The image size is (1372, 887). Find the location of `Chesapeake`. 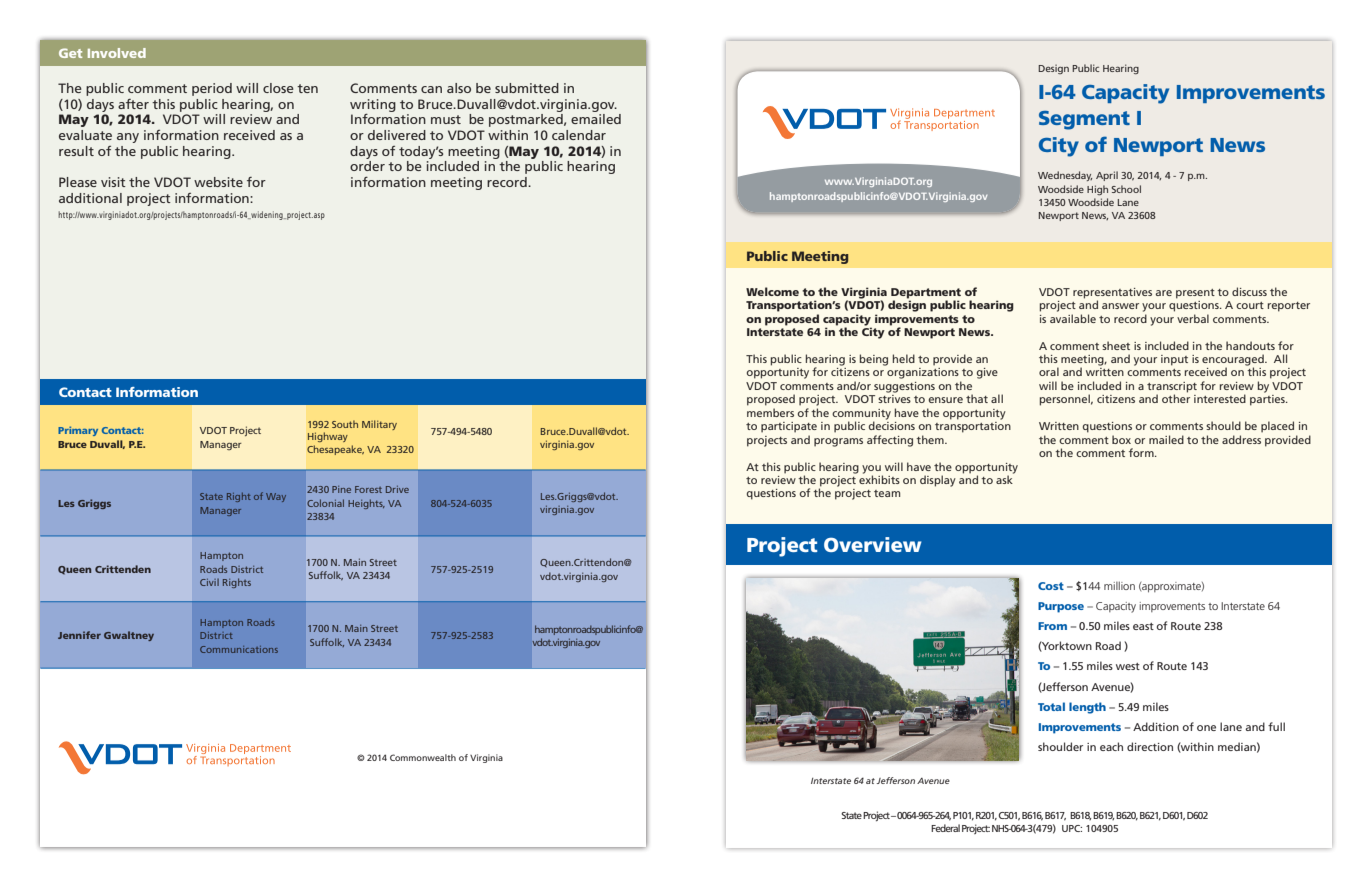

Chesapeake is located at coordinates (335, 450).
